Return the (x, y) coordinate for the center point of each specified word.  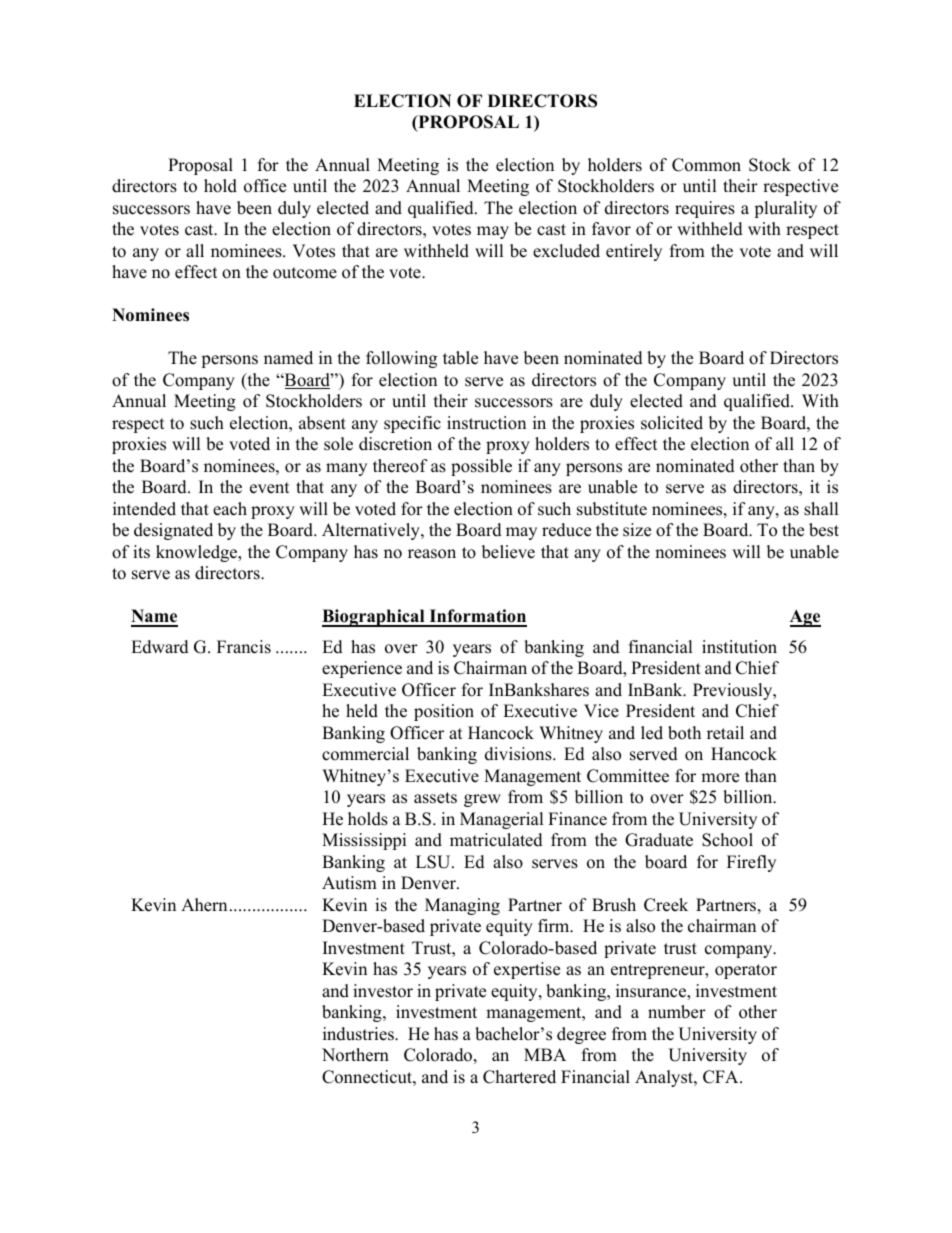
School (727, 840)
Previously (734, 691)
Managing (462, 906)
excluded (566, 251)
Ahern (204, 905)
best (824, 530)
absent (322, 423)
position (444, 712)
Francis (244, 647)
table (460, 358)
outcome (305, 273)
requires (705, 209)
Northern (355, 1055)
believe (508, 552)
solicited (672, 423)
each (230, 509)
